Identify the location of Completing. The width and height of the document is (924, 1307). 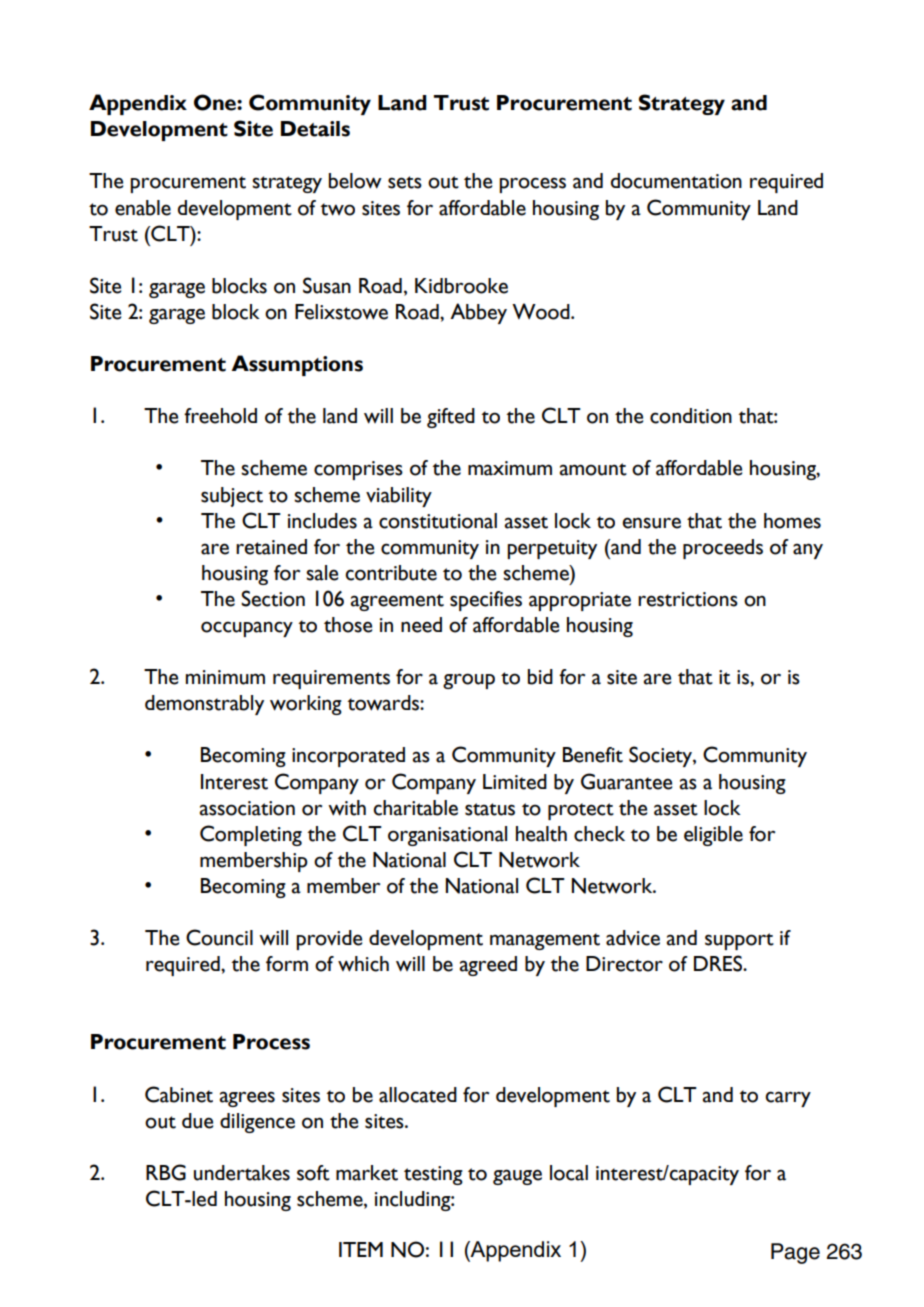
(251, 835).
